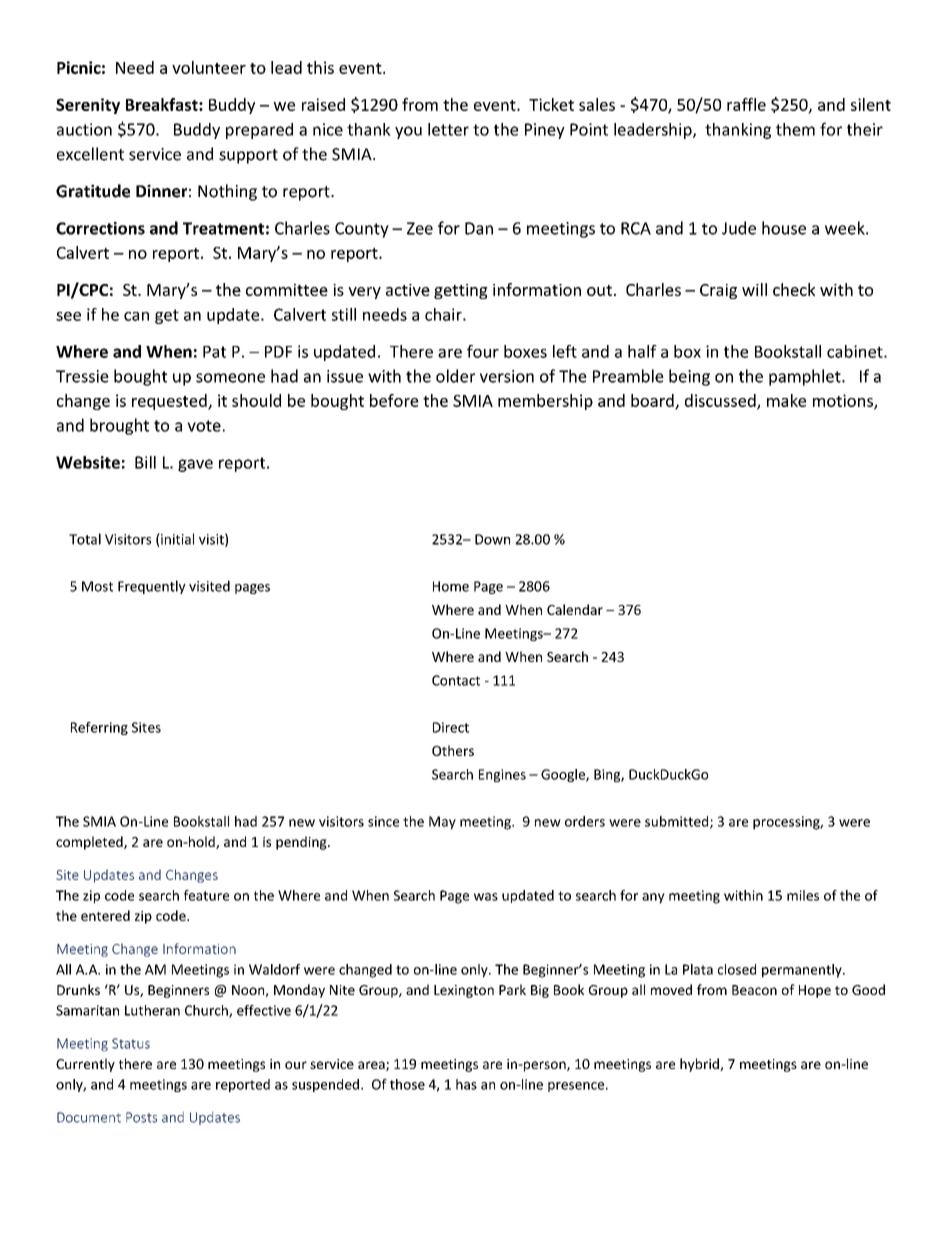  Describe the element at coordinates (466, 1084) in the document. I see `has` at that location.
